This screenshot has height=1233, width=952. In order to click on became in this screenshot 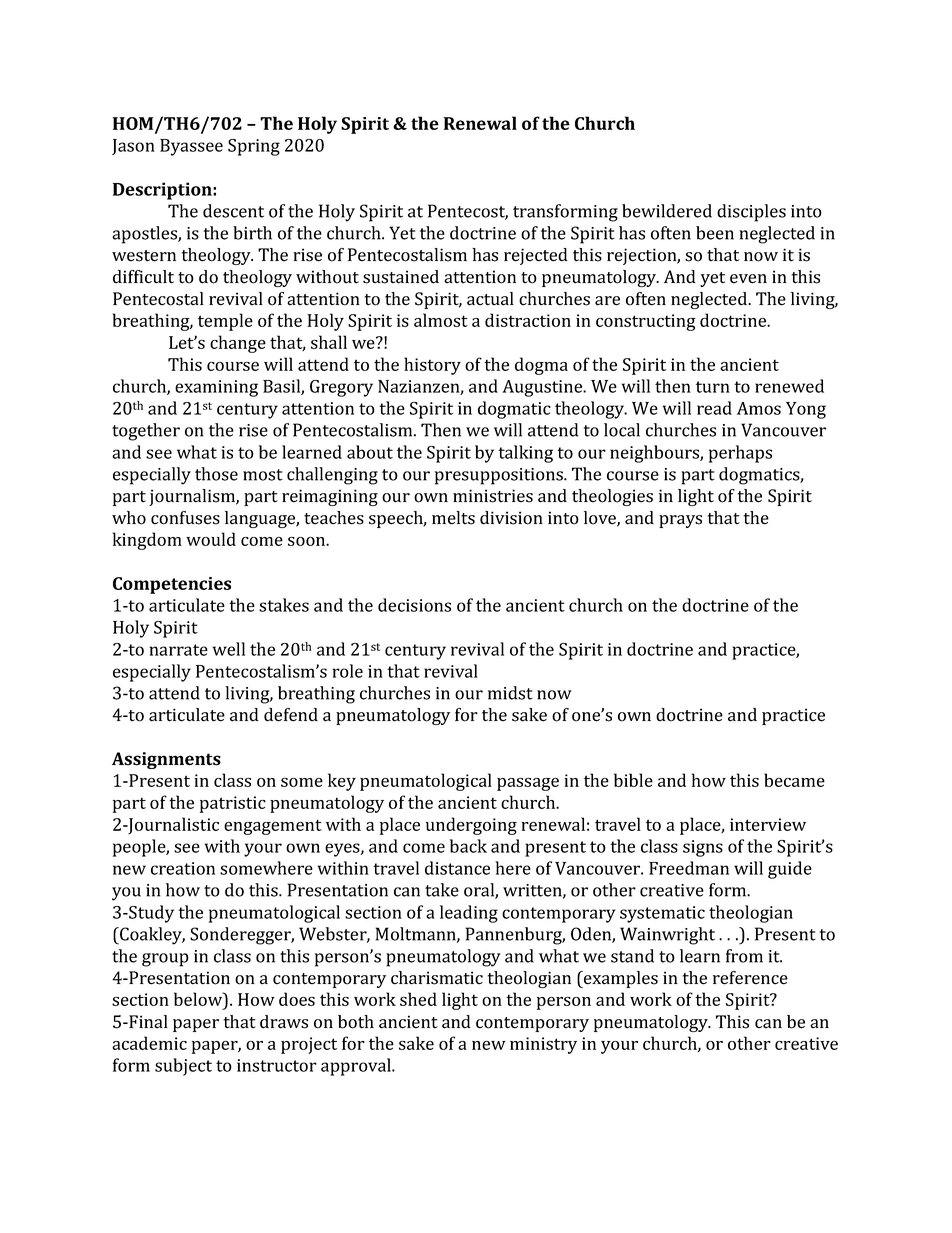, I will do `click(794, 780)`.
